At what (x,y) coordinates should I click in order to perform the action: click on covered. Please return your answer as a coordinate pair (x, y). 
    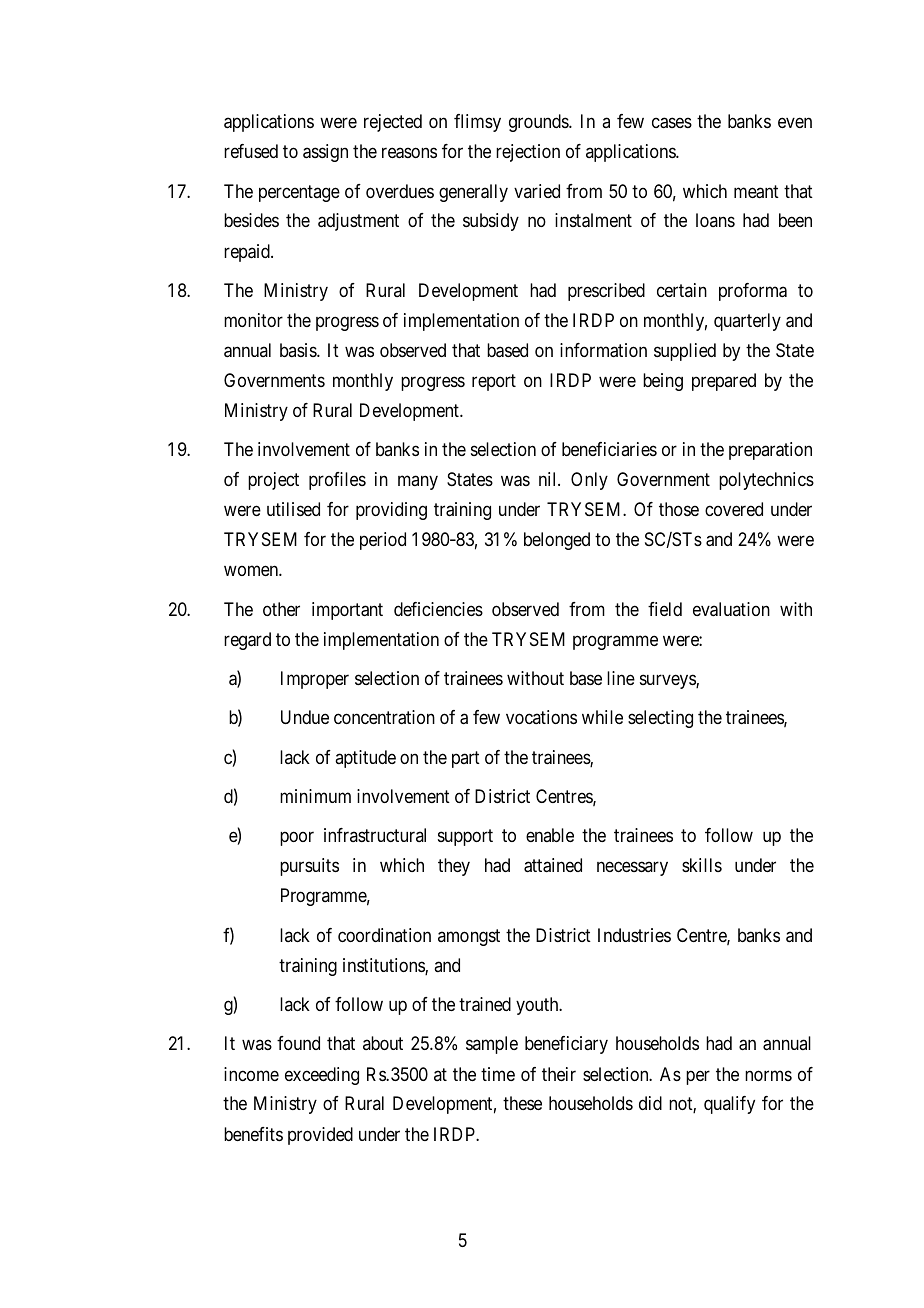
    Looking at the image, I should click on (734, 509).
